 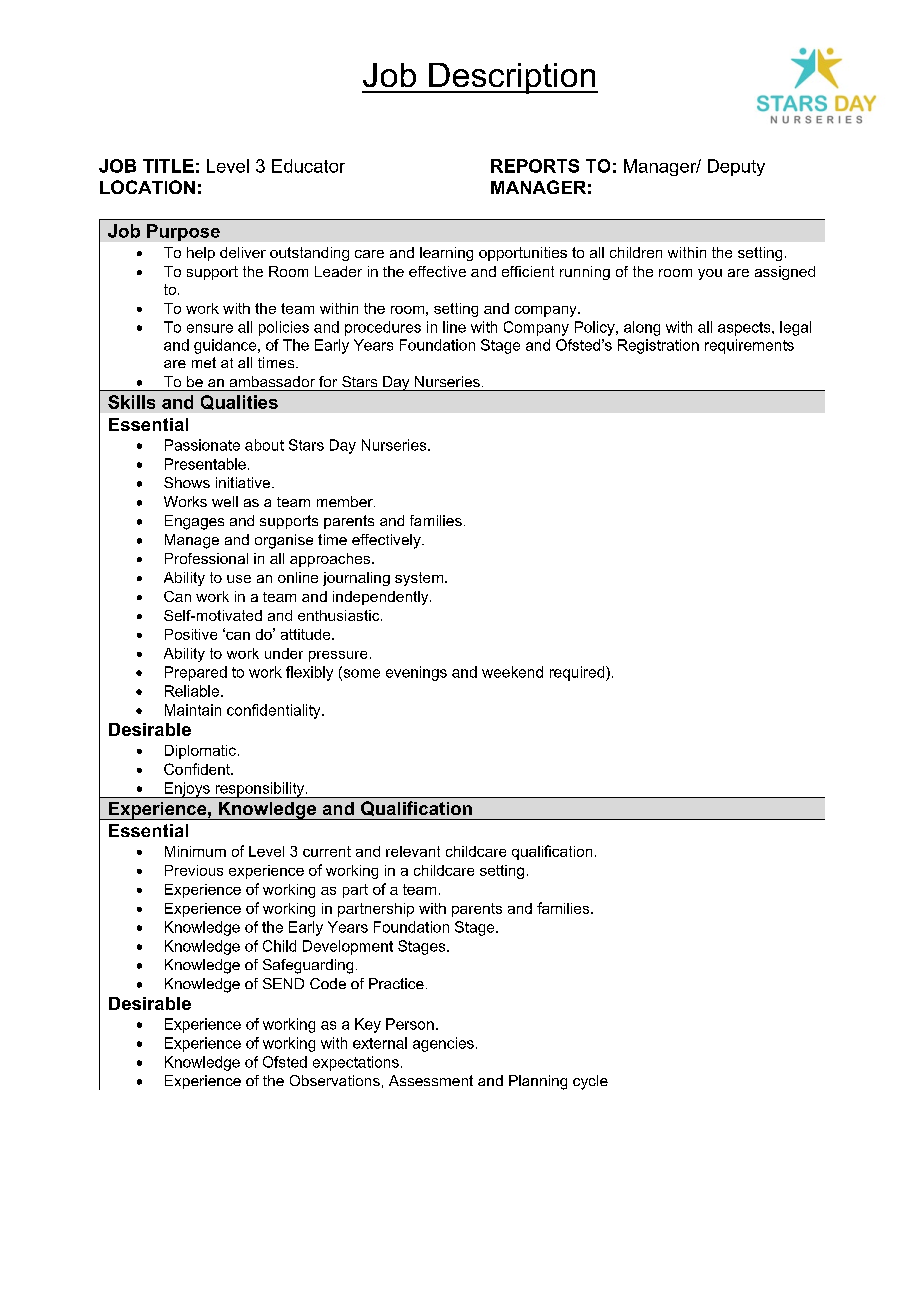 I want to click on learning, so click(x=446, y=254).
